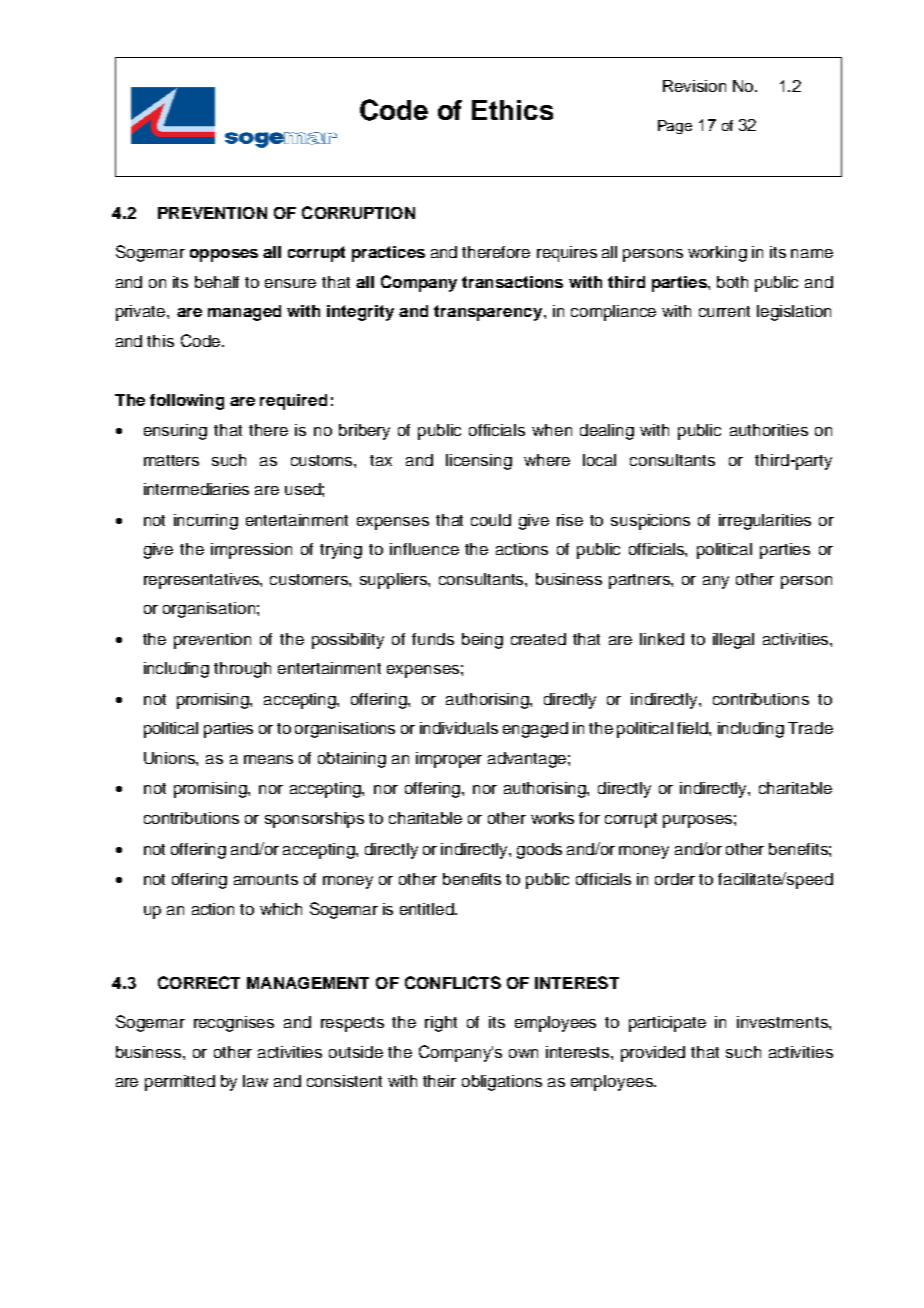 This screenshot has width=924, height=1308. What do you see at coordinates (512, 110) in the screenshot?
I see `Ethics` at bounding box center [512, 110].
